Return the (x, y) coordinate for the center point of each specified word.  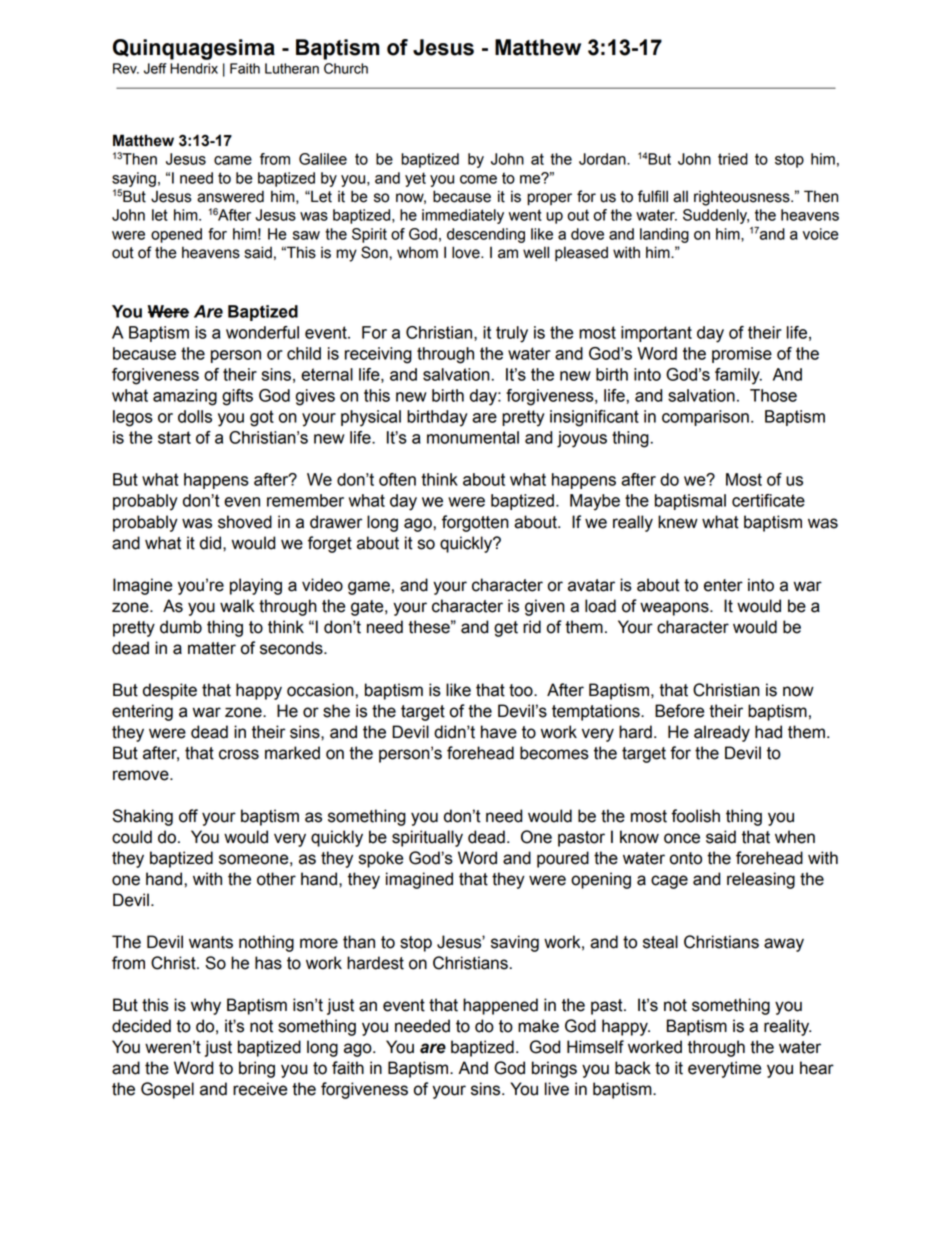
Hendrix (194, 68)
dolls (195, 416)
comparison (705, 418)
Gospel (167, 1090)
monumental (473, 437)
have (499, 732)
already (722, 733)
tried (733, 159)
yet (415, 179)
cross (239, 754)
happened (500, 1006)
